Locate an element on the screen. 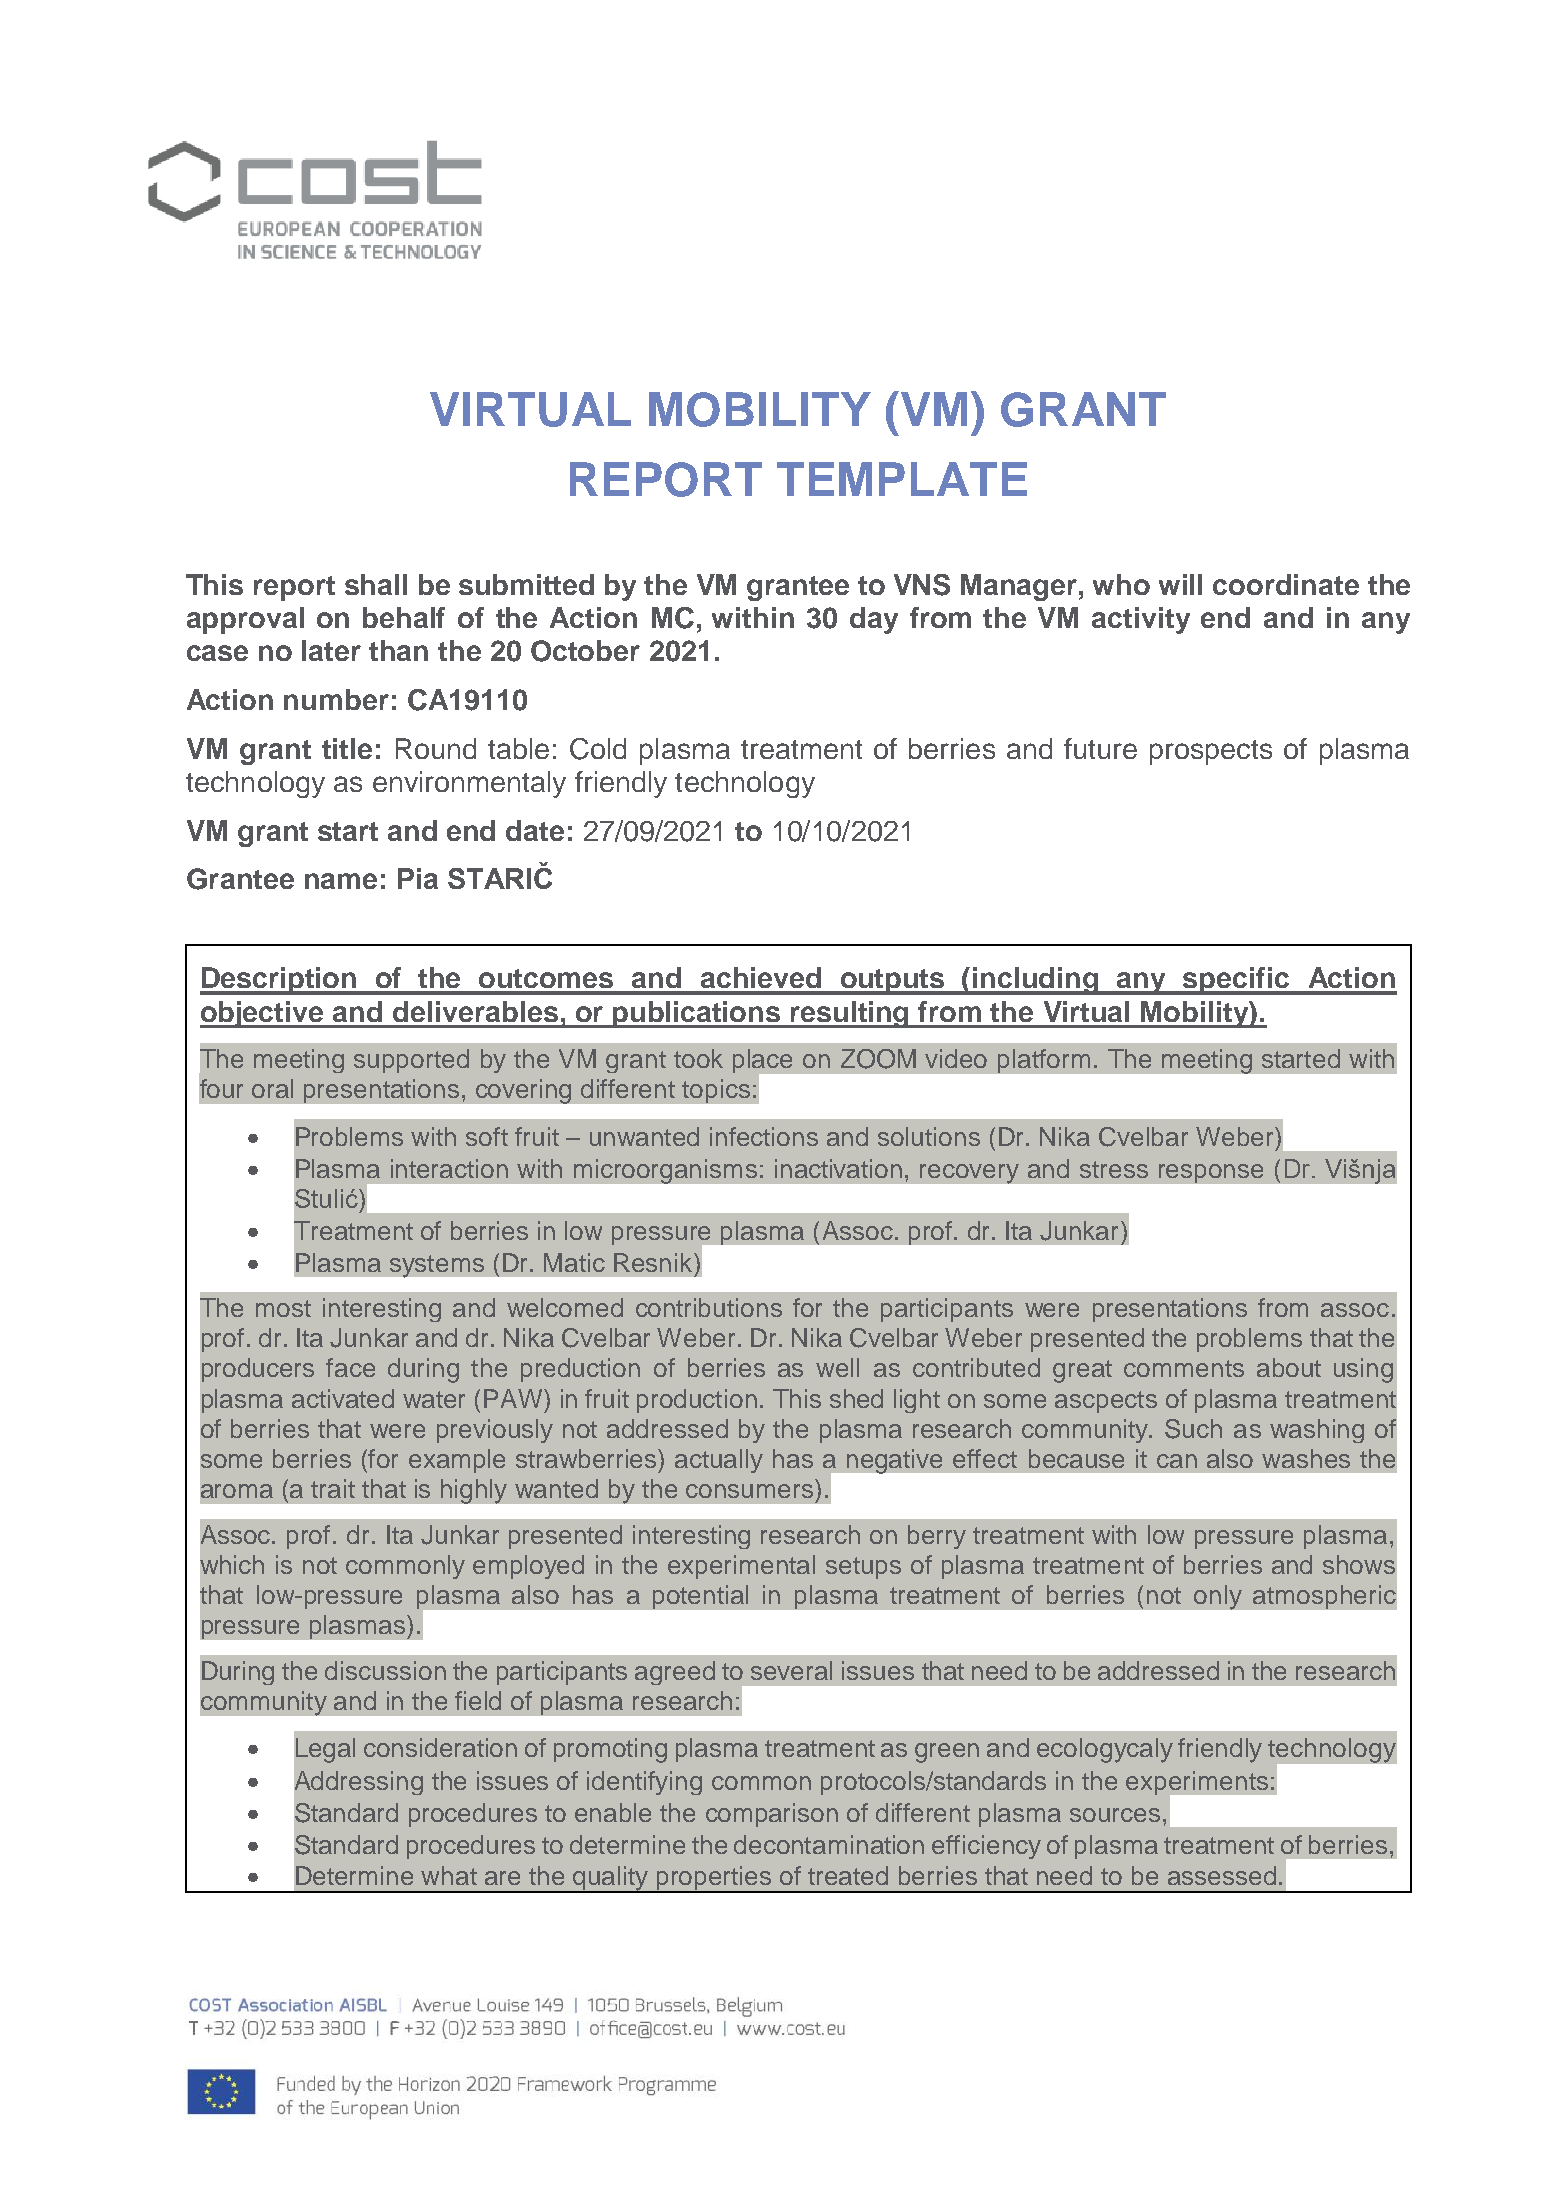  will is located at coordinates (1180, 584).
